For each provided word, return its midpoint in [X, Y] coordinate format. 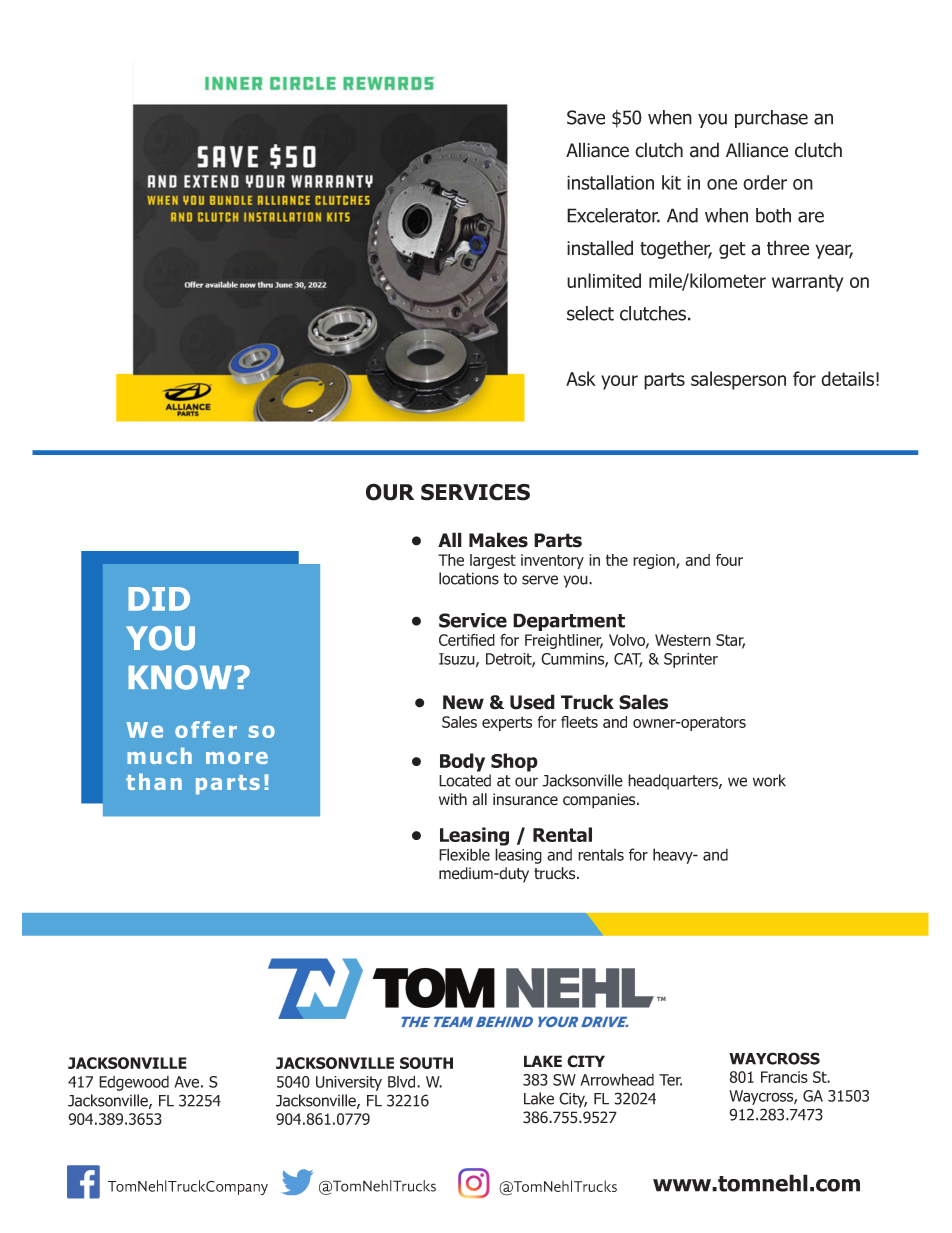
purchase [771, 119]
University [349, 1083]
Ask [581, 378]
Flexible [464, 854]
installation [610, 182]
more [237, 758]
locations [469, 578]
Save [586, 117]
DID [159, 599]
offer [206, 729]
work [769, 780]
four [729, 560]
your [619, 382]
